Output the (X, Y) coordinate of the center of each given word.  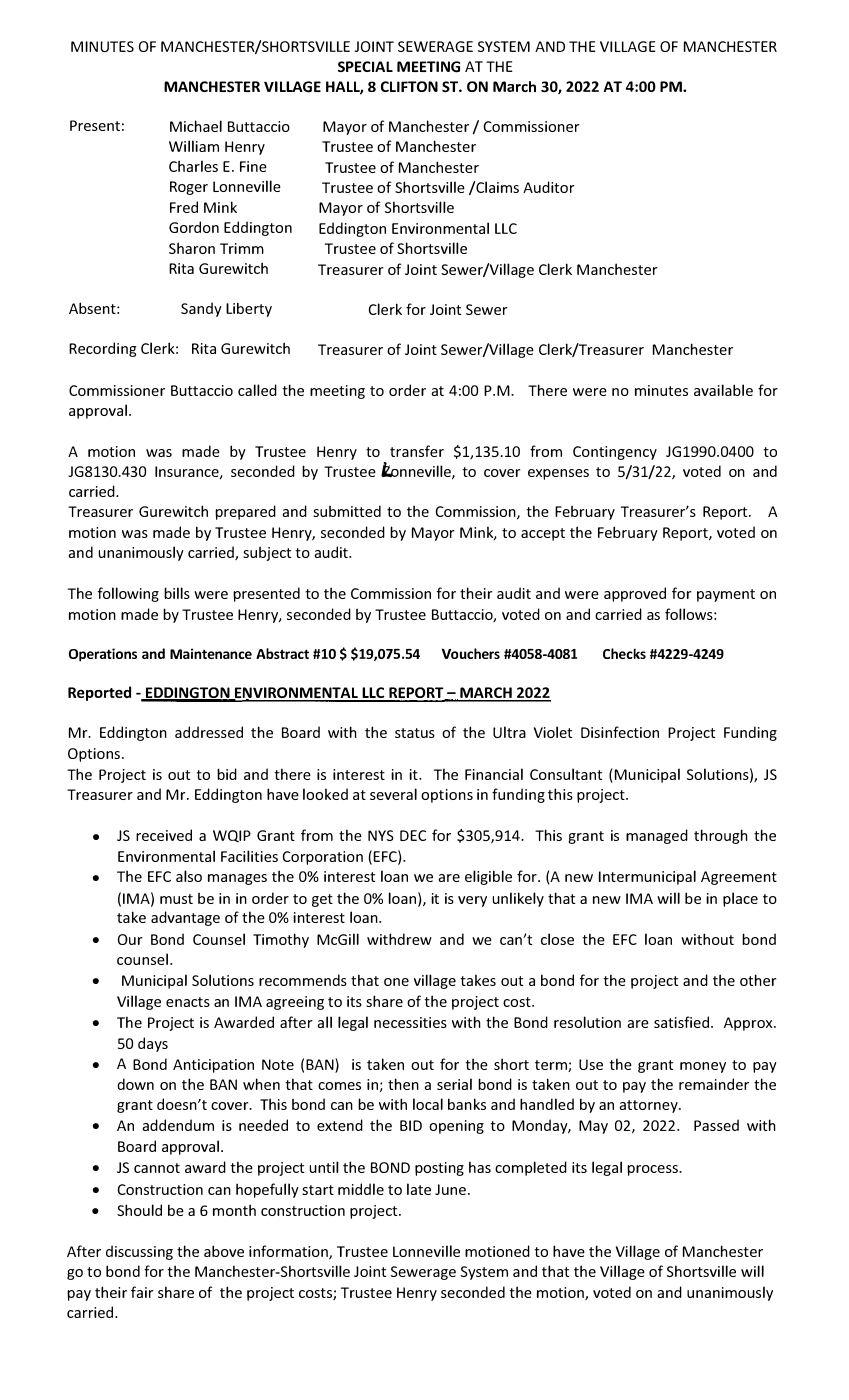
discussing (139, 1252)
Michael (196, 126)
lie (453, 1251)
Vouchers (471, 653)
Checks (624, 653)
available (723, 390)
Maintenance (211, 653)
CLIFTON (409, 86)
